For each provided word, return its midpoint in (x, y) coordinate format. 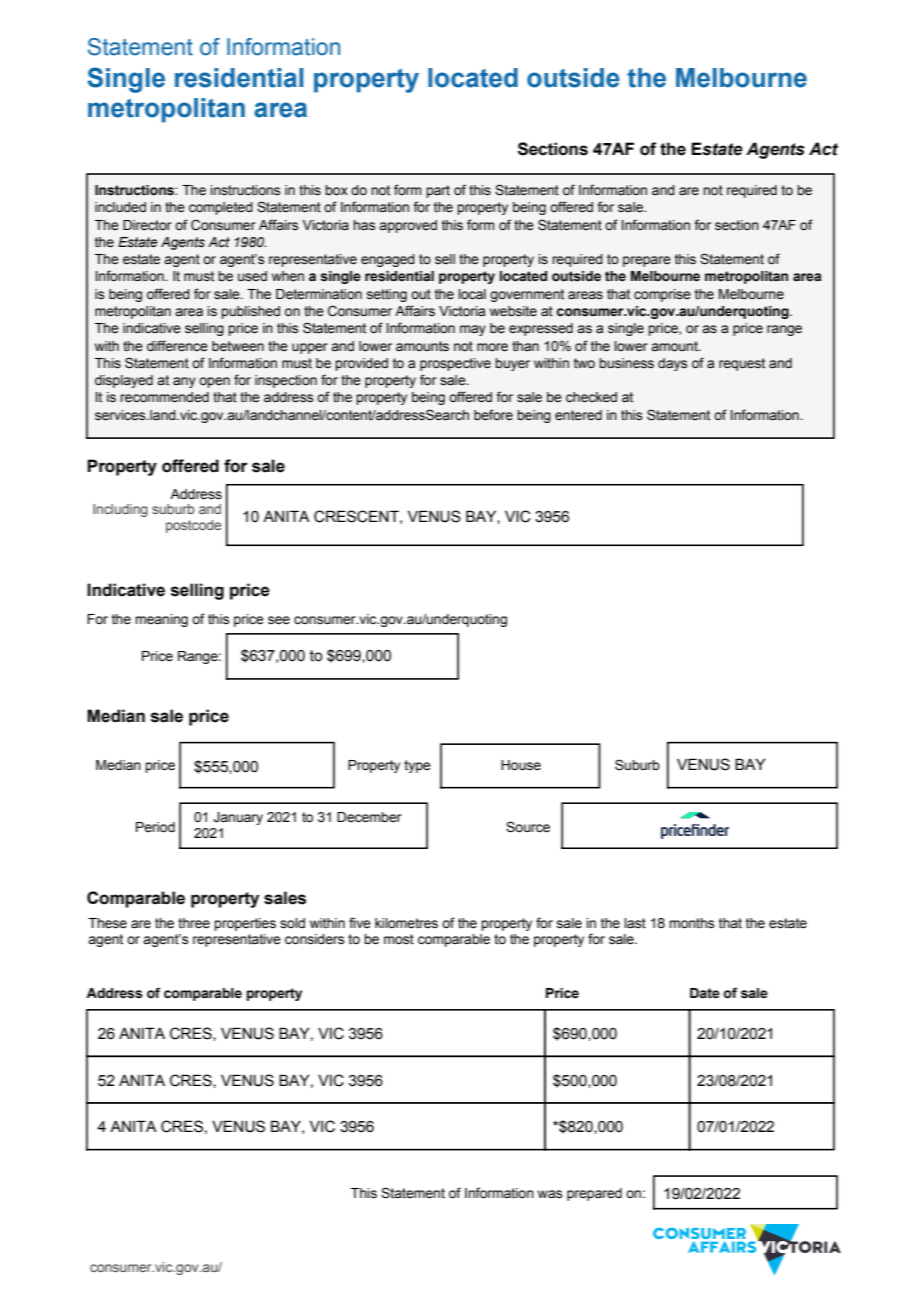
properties (245, 924)
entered (578, 415)
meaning (161, 620)
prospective (455, 364)
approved (408, 226)
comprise (662, 295)
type (417, 766)
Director (147, 225)
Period (155, 827)
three (194, 923)
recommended (164, 397)
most (399, 939)
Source (528, 827)
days (672, 364)
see (279, 620)
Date (705, 993)
